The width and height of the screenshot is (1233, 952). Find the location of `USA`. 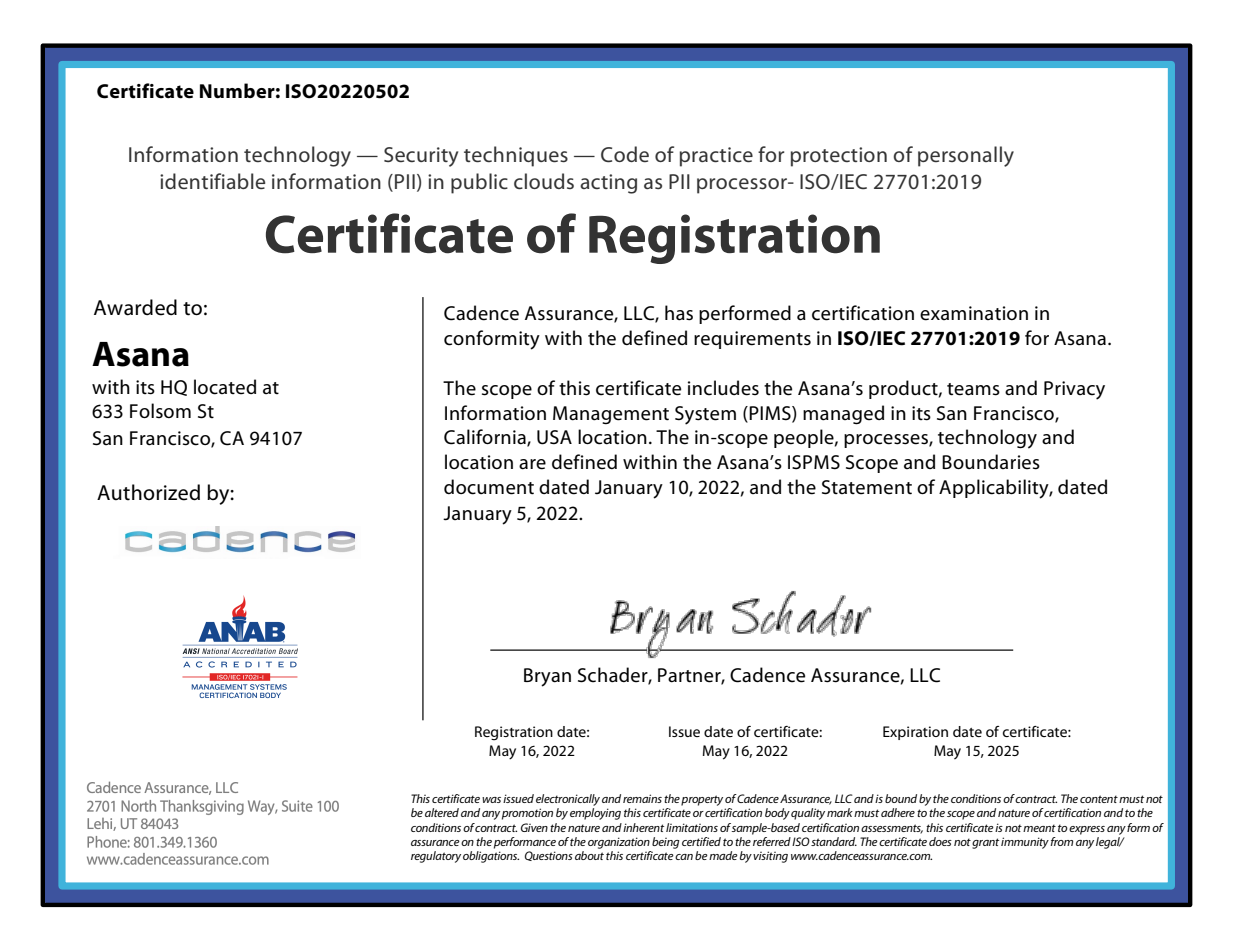

USA is located at coordinates (554, 437).
